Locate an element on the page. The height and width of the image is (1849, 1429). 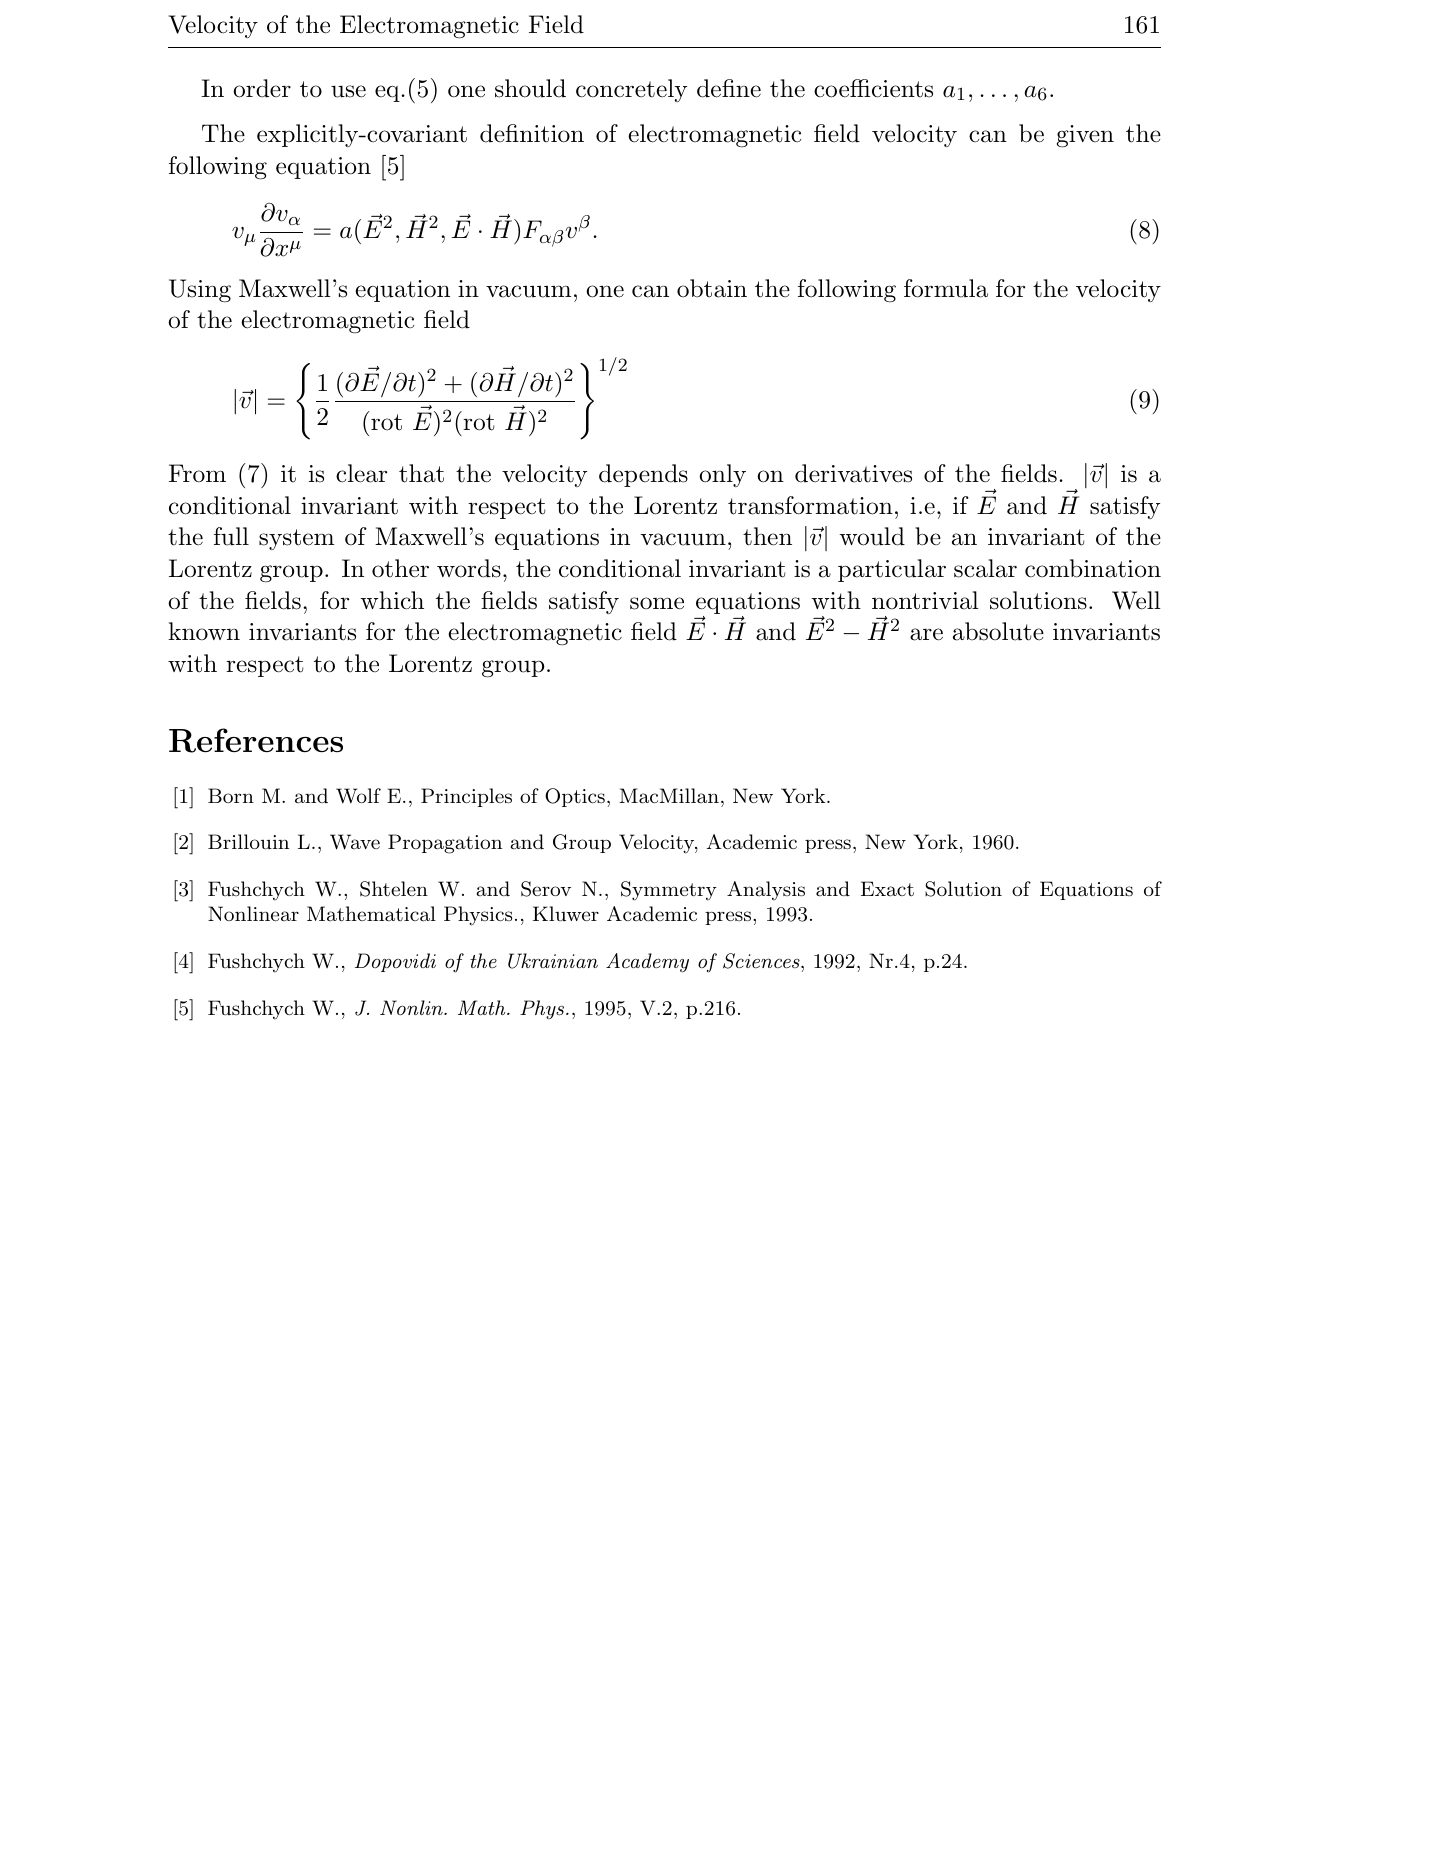
use is located at coordinates (348, 91).
